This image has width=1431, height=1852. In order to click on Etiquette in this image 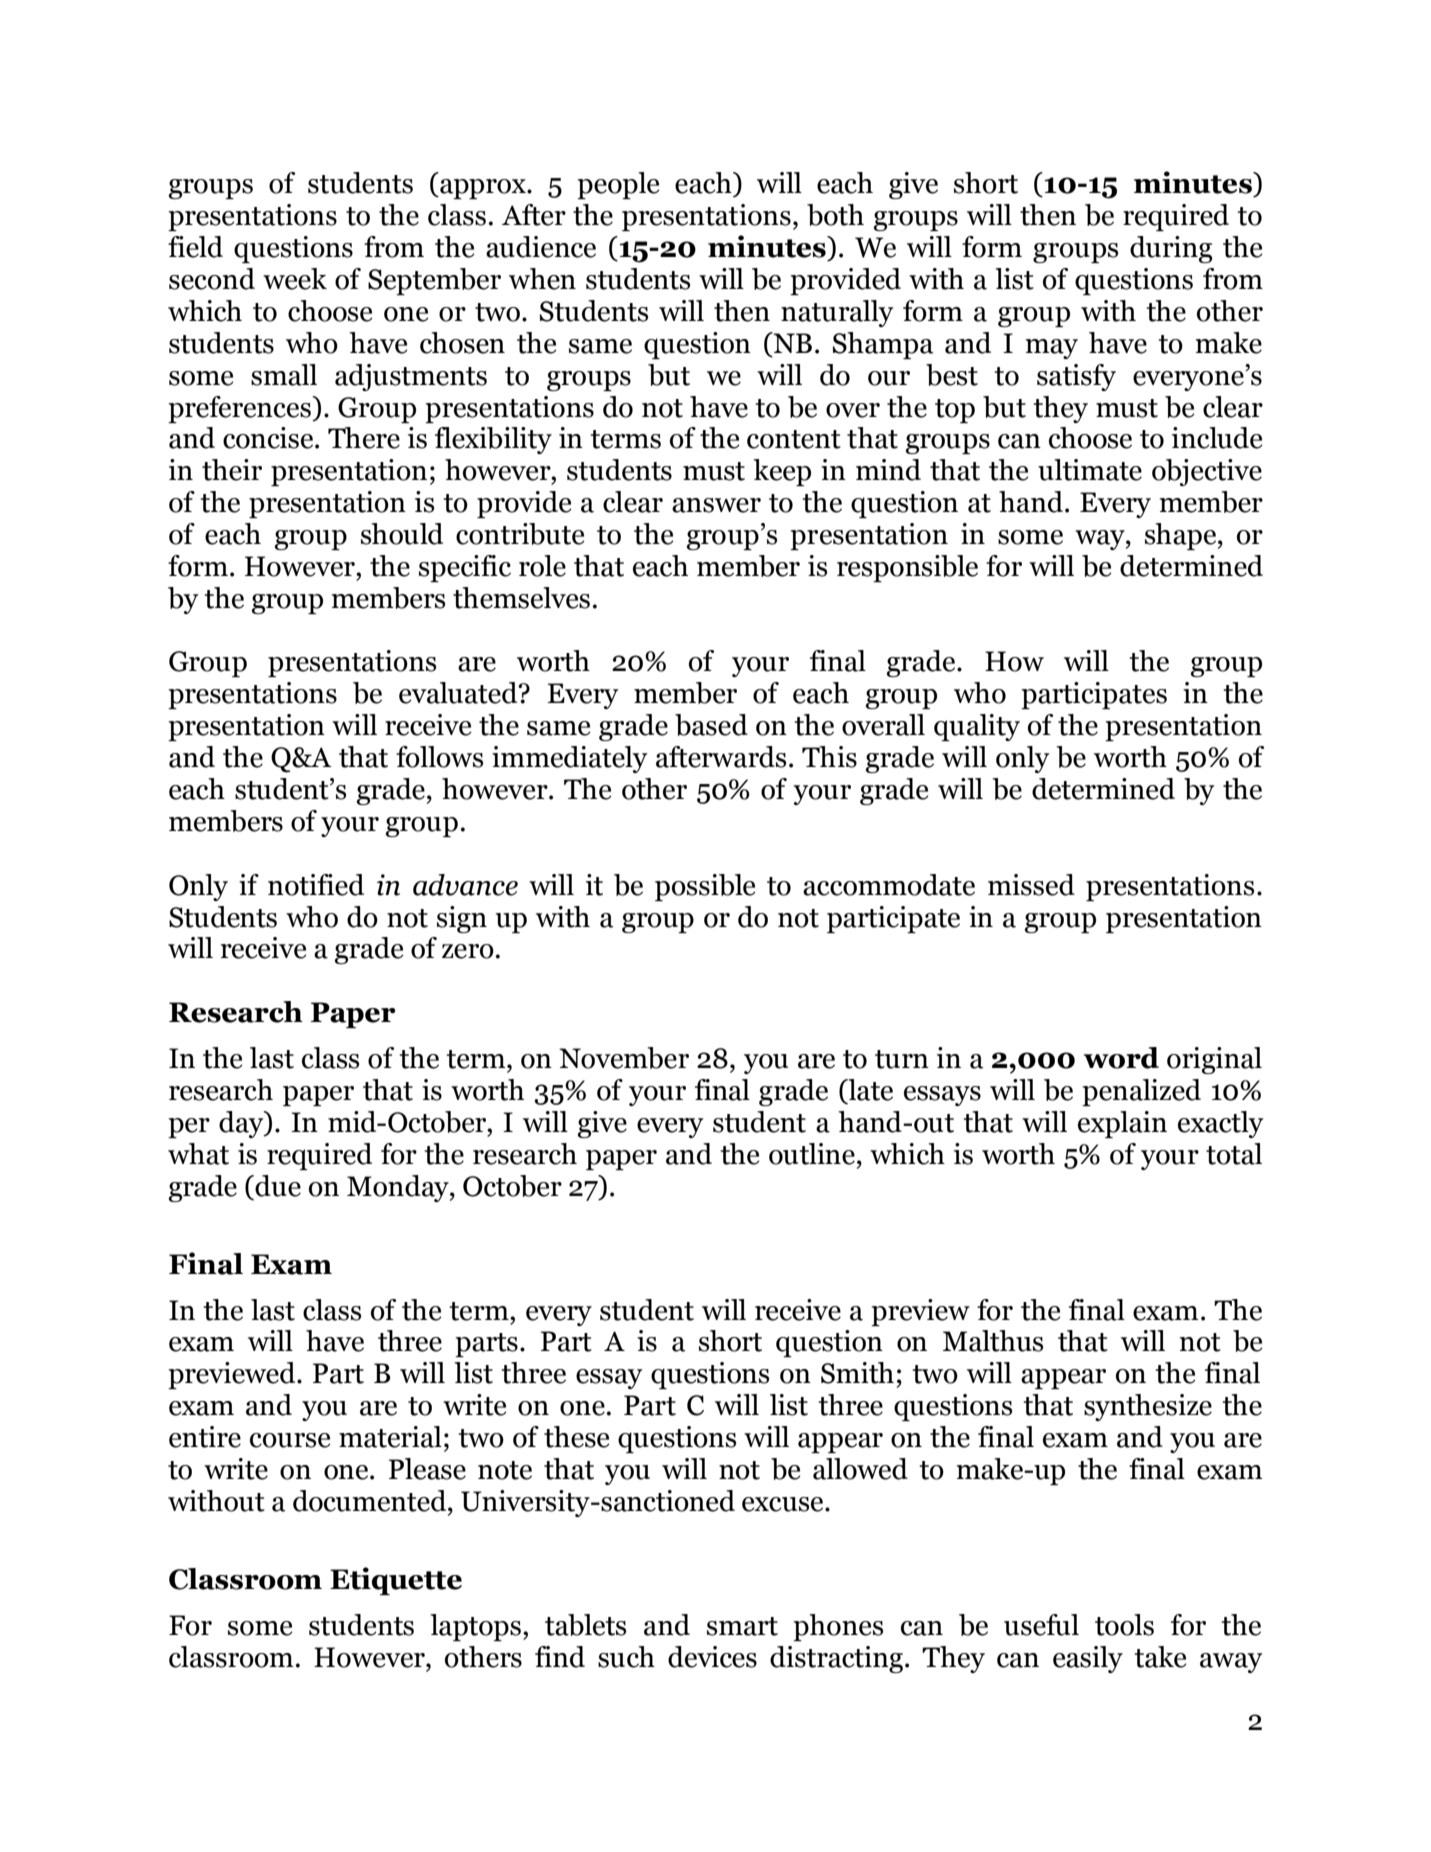, I will do `click(396, 1581)`.
